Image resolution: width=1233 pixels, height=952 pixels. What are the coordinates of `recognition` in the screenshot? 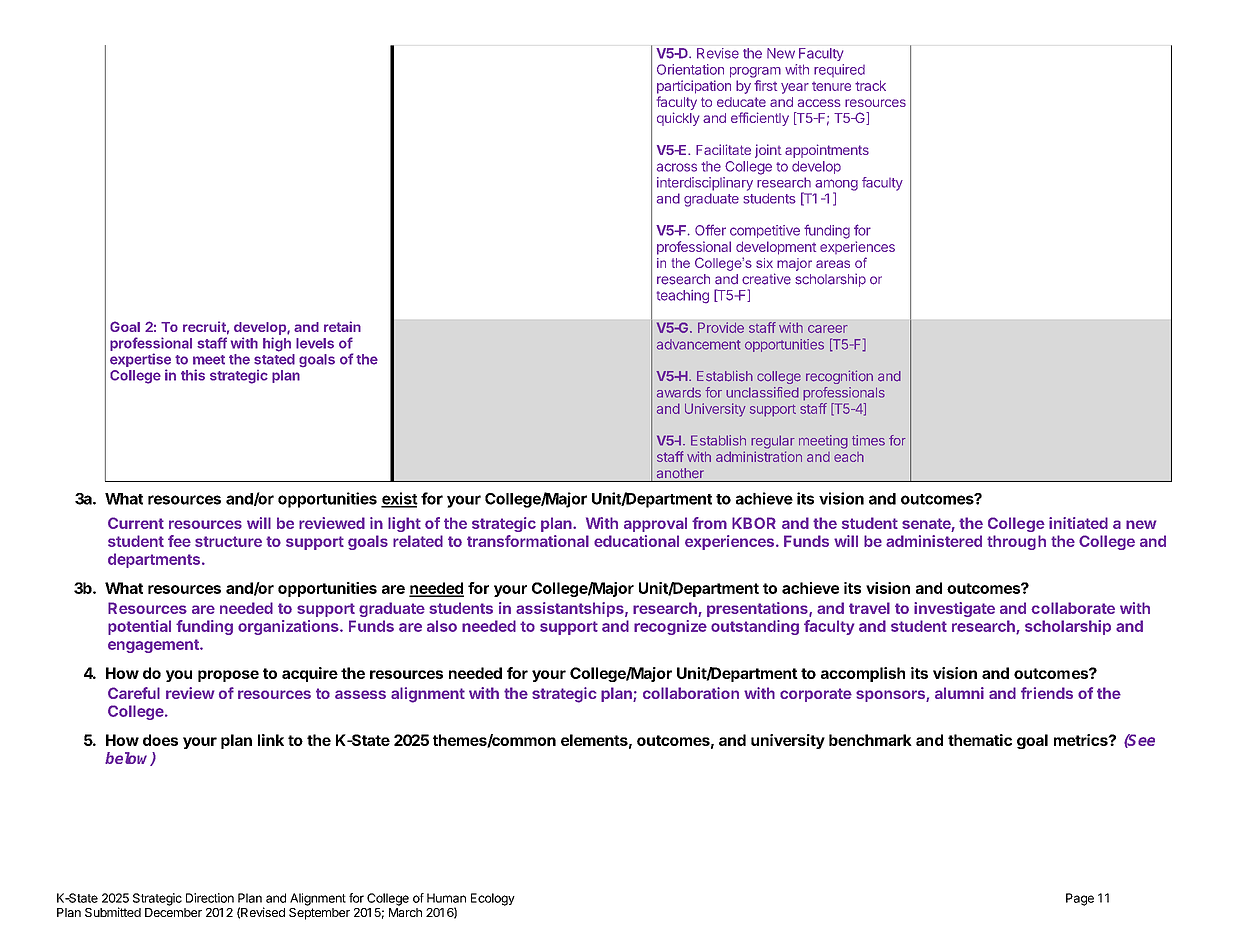 It's located at (839, 377).
